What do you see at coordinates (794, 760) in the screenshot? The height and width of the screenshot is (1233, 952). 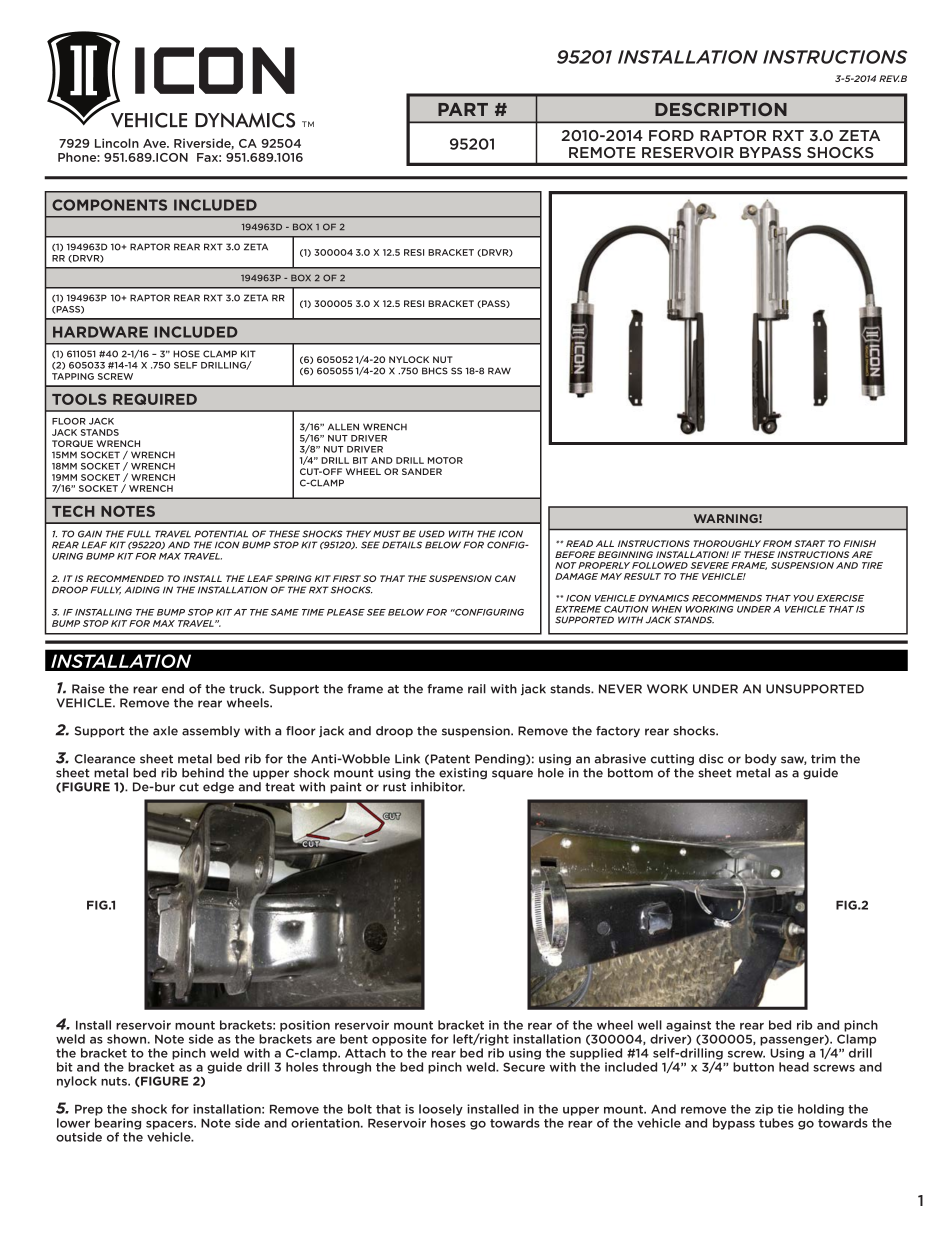 I see `saw` at bounding box center [794, 760].
